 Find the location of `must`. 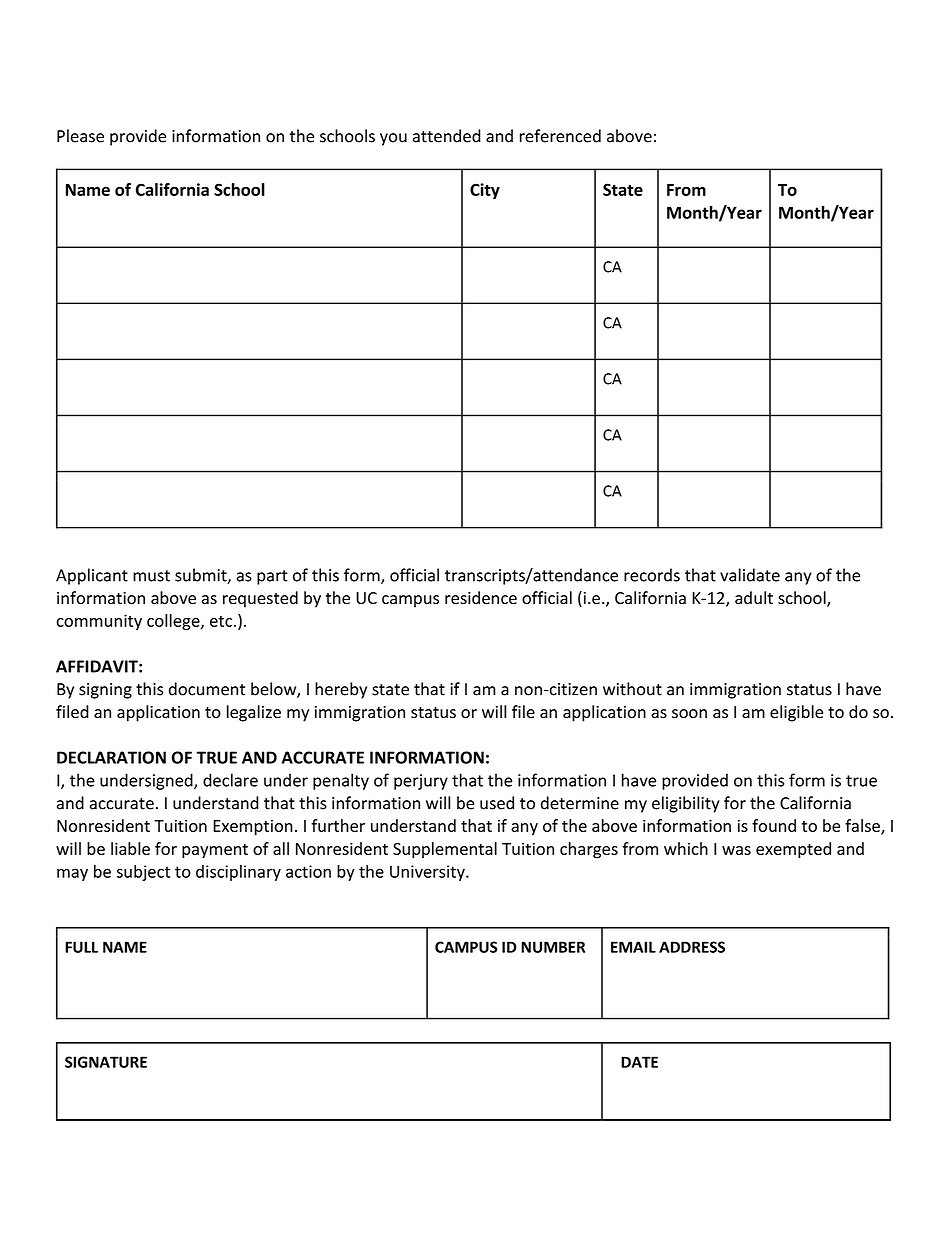

must is located at coordinates (151, 576).
